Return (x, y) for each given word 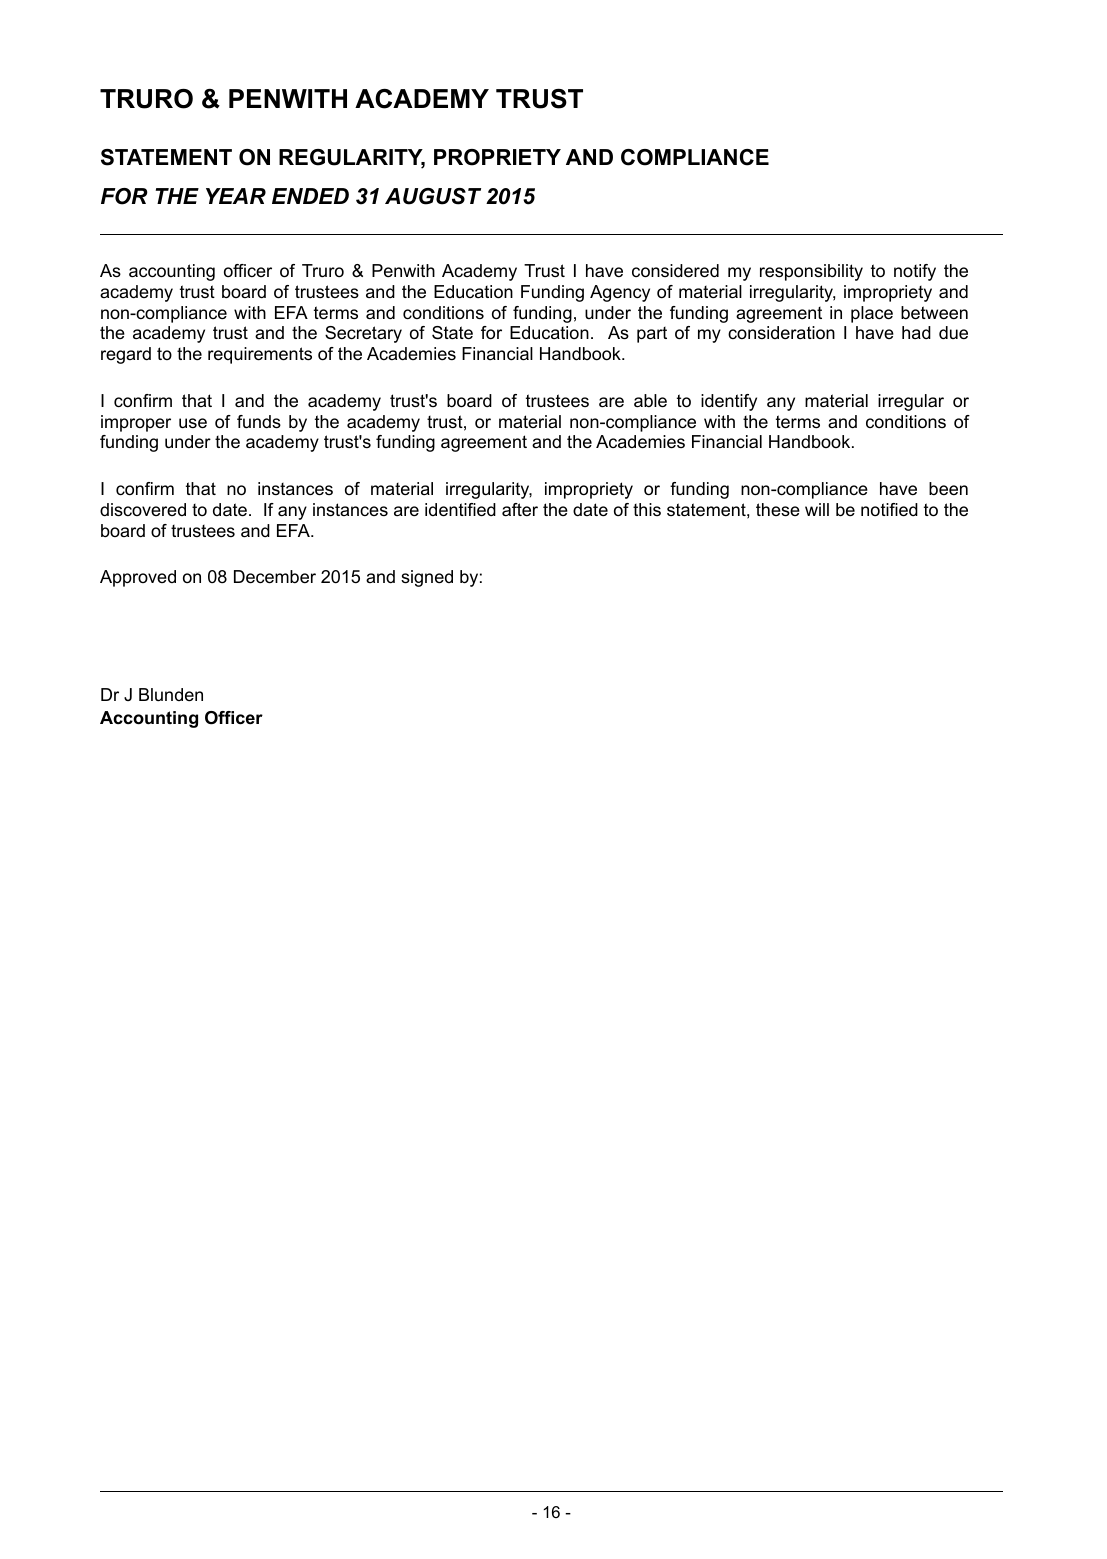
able (650, 401)
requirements (260, 355)
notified (889, 510)
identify (729, 402)
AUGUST (433, 196)
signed (427, 578)
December (275, 577)
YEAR (236, 196)
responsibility (811, 272)
